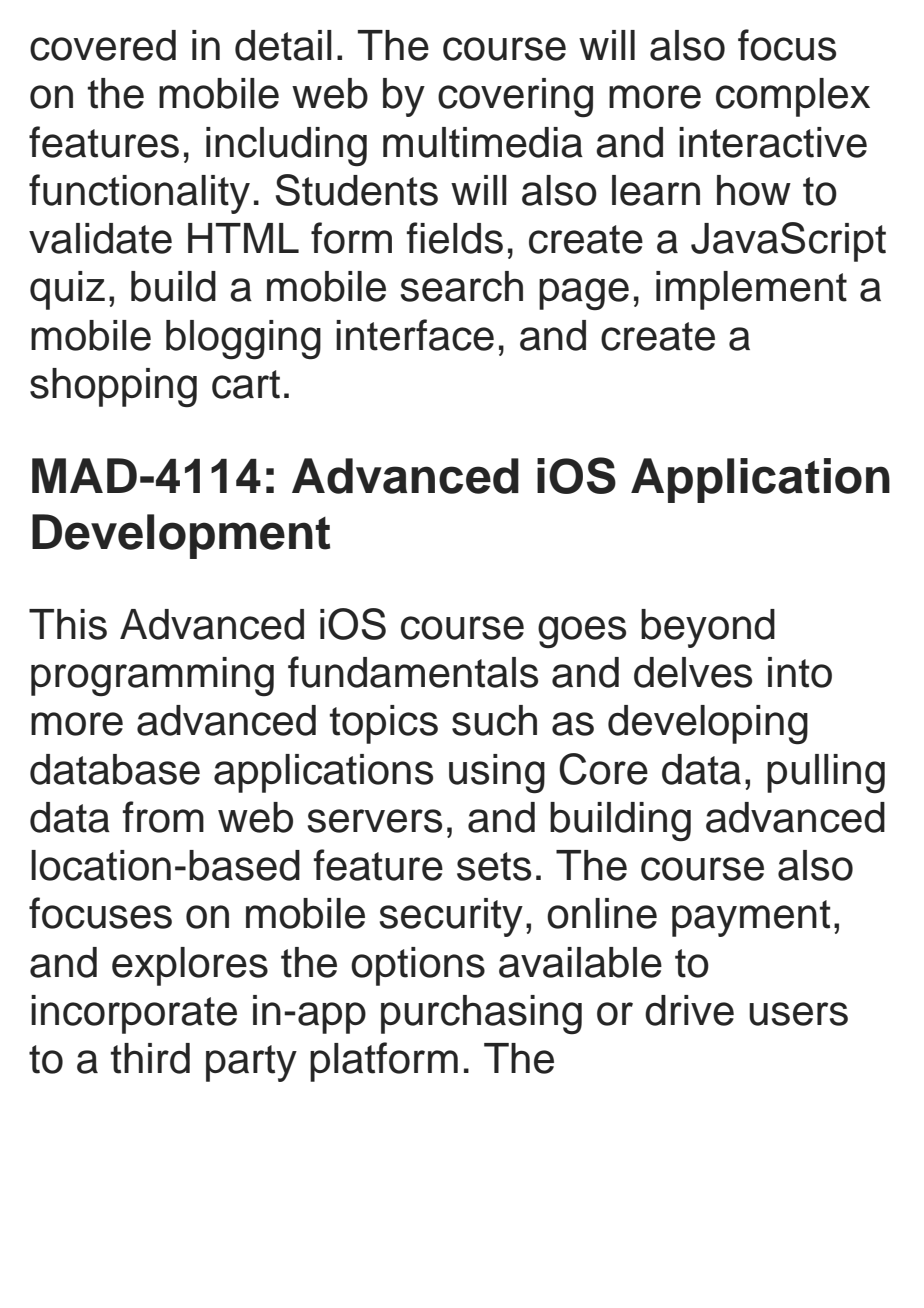  Describe the element at coordinates (103, 45) in the page. I see `covered` at that location.
